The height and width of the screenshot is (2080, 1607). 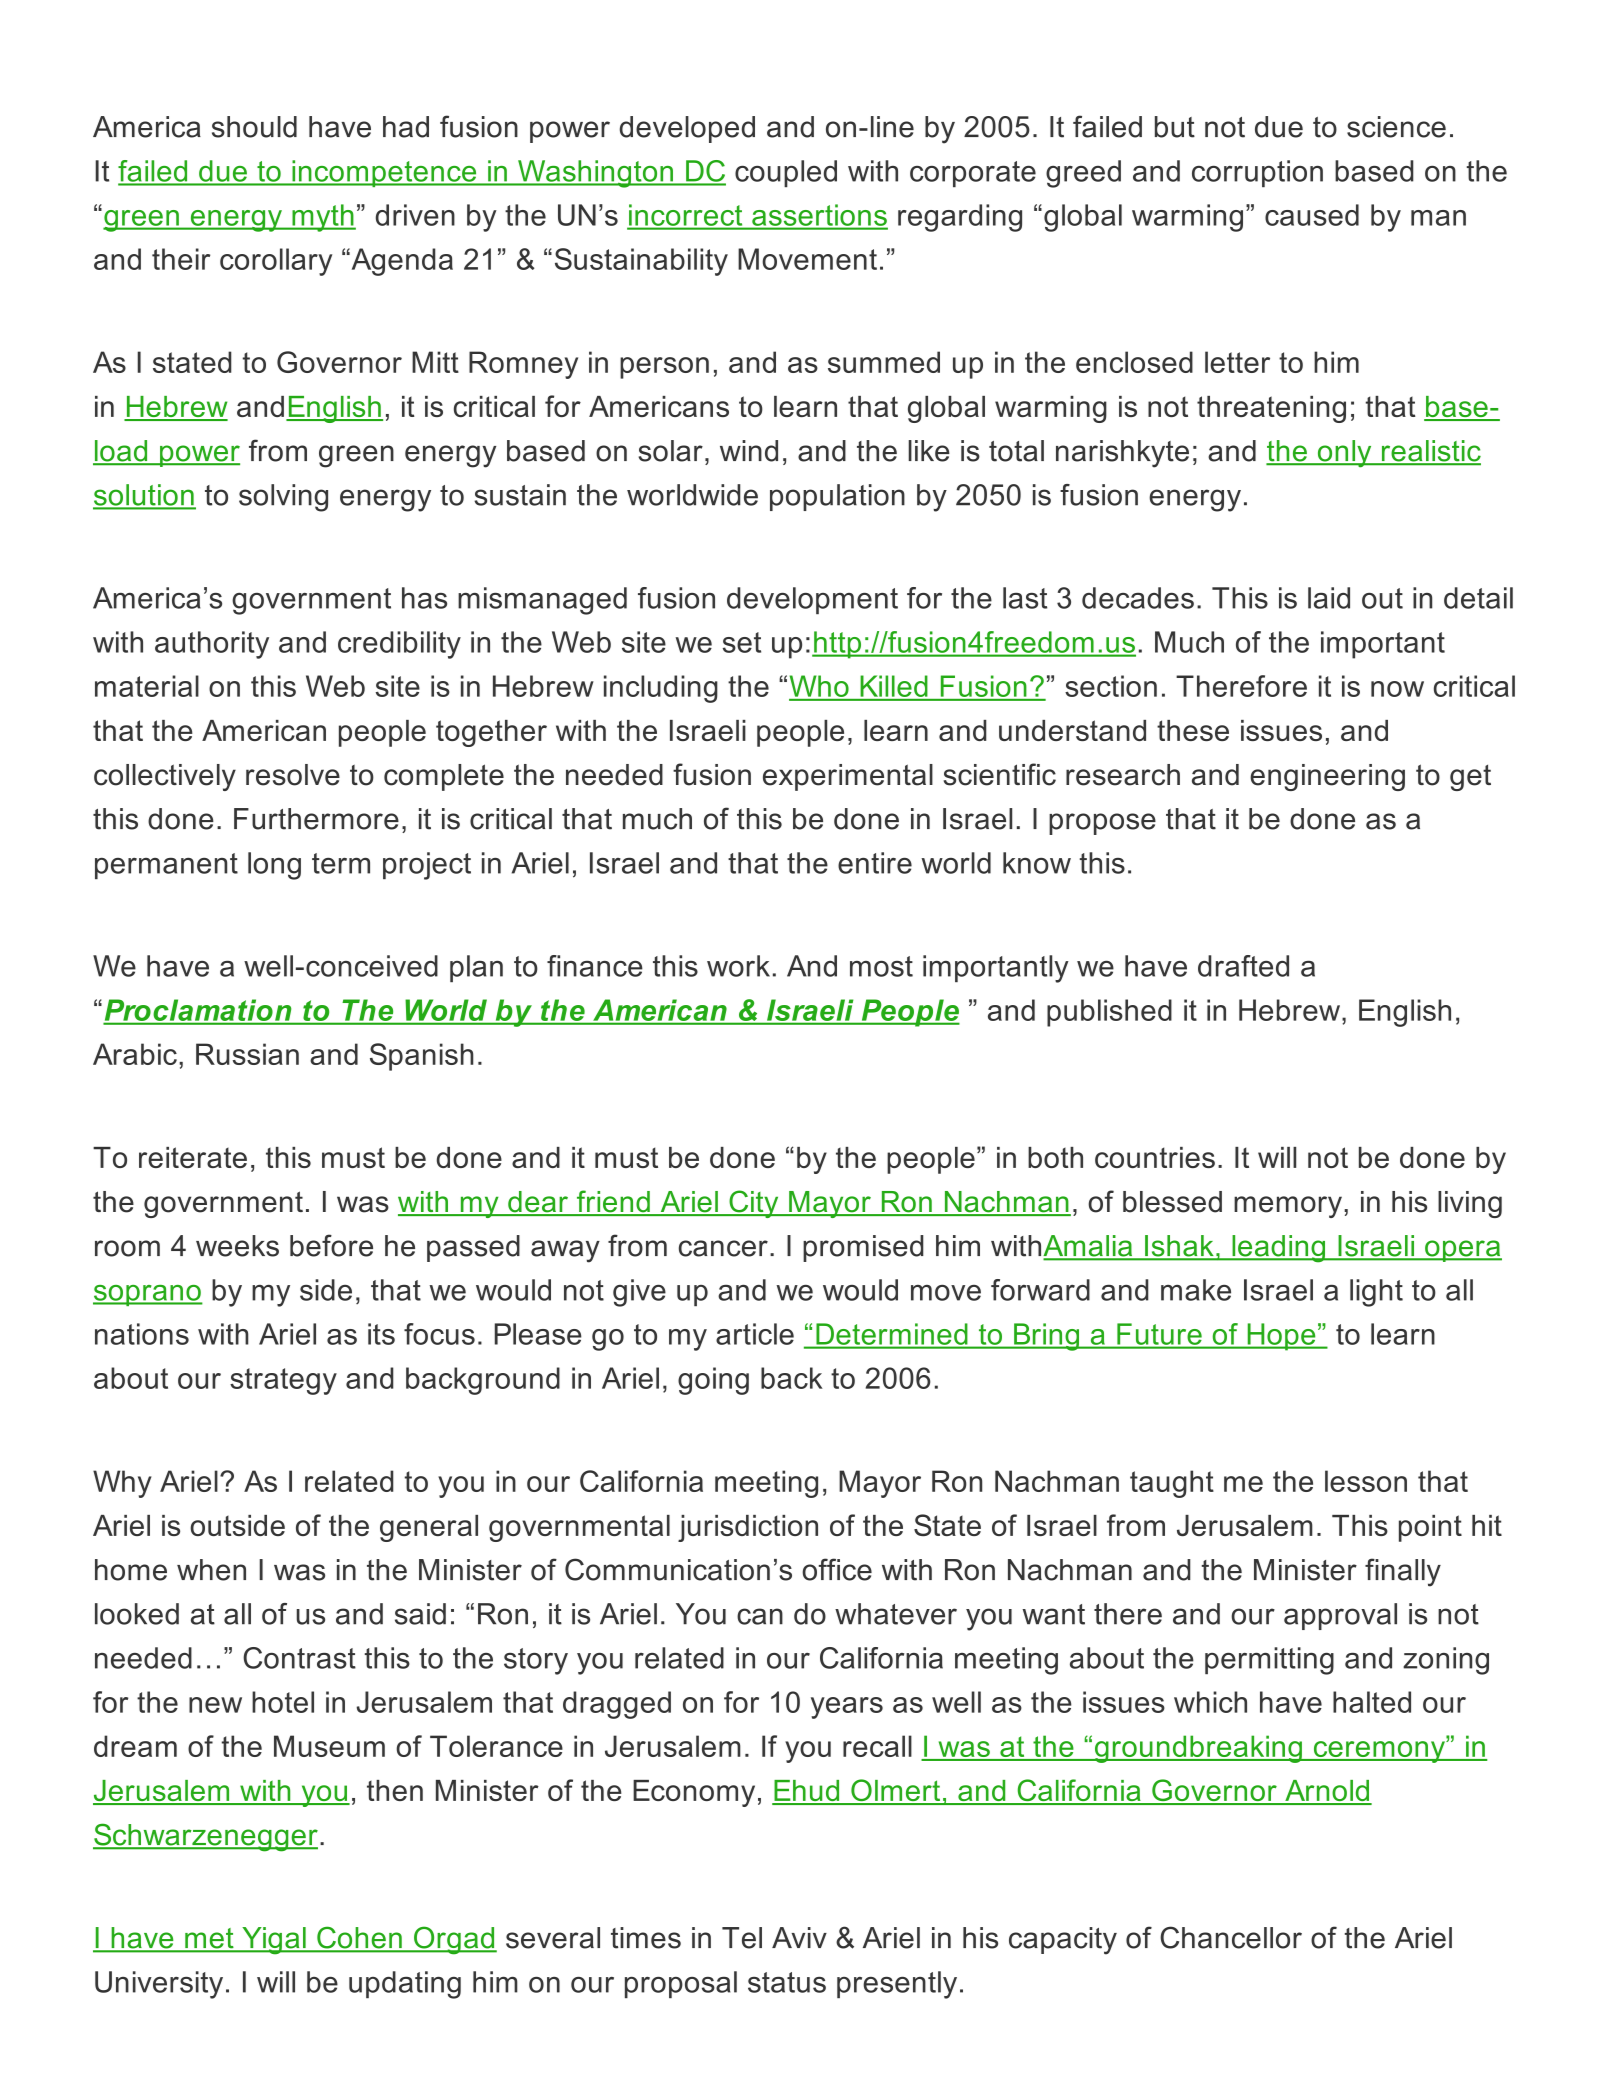 I want to click on Russian, so click(x=247, y=1054).
